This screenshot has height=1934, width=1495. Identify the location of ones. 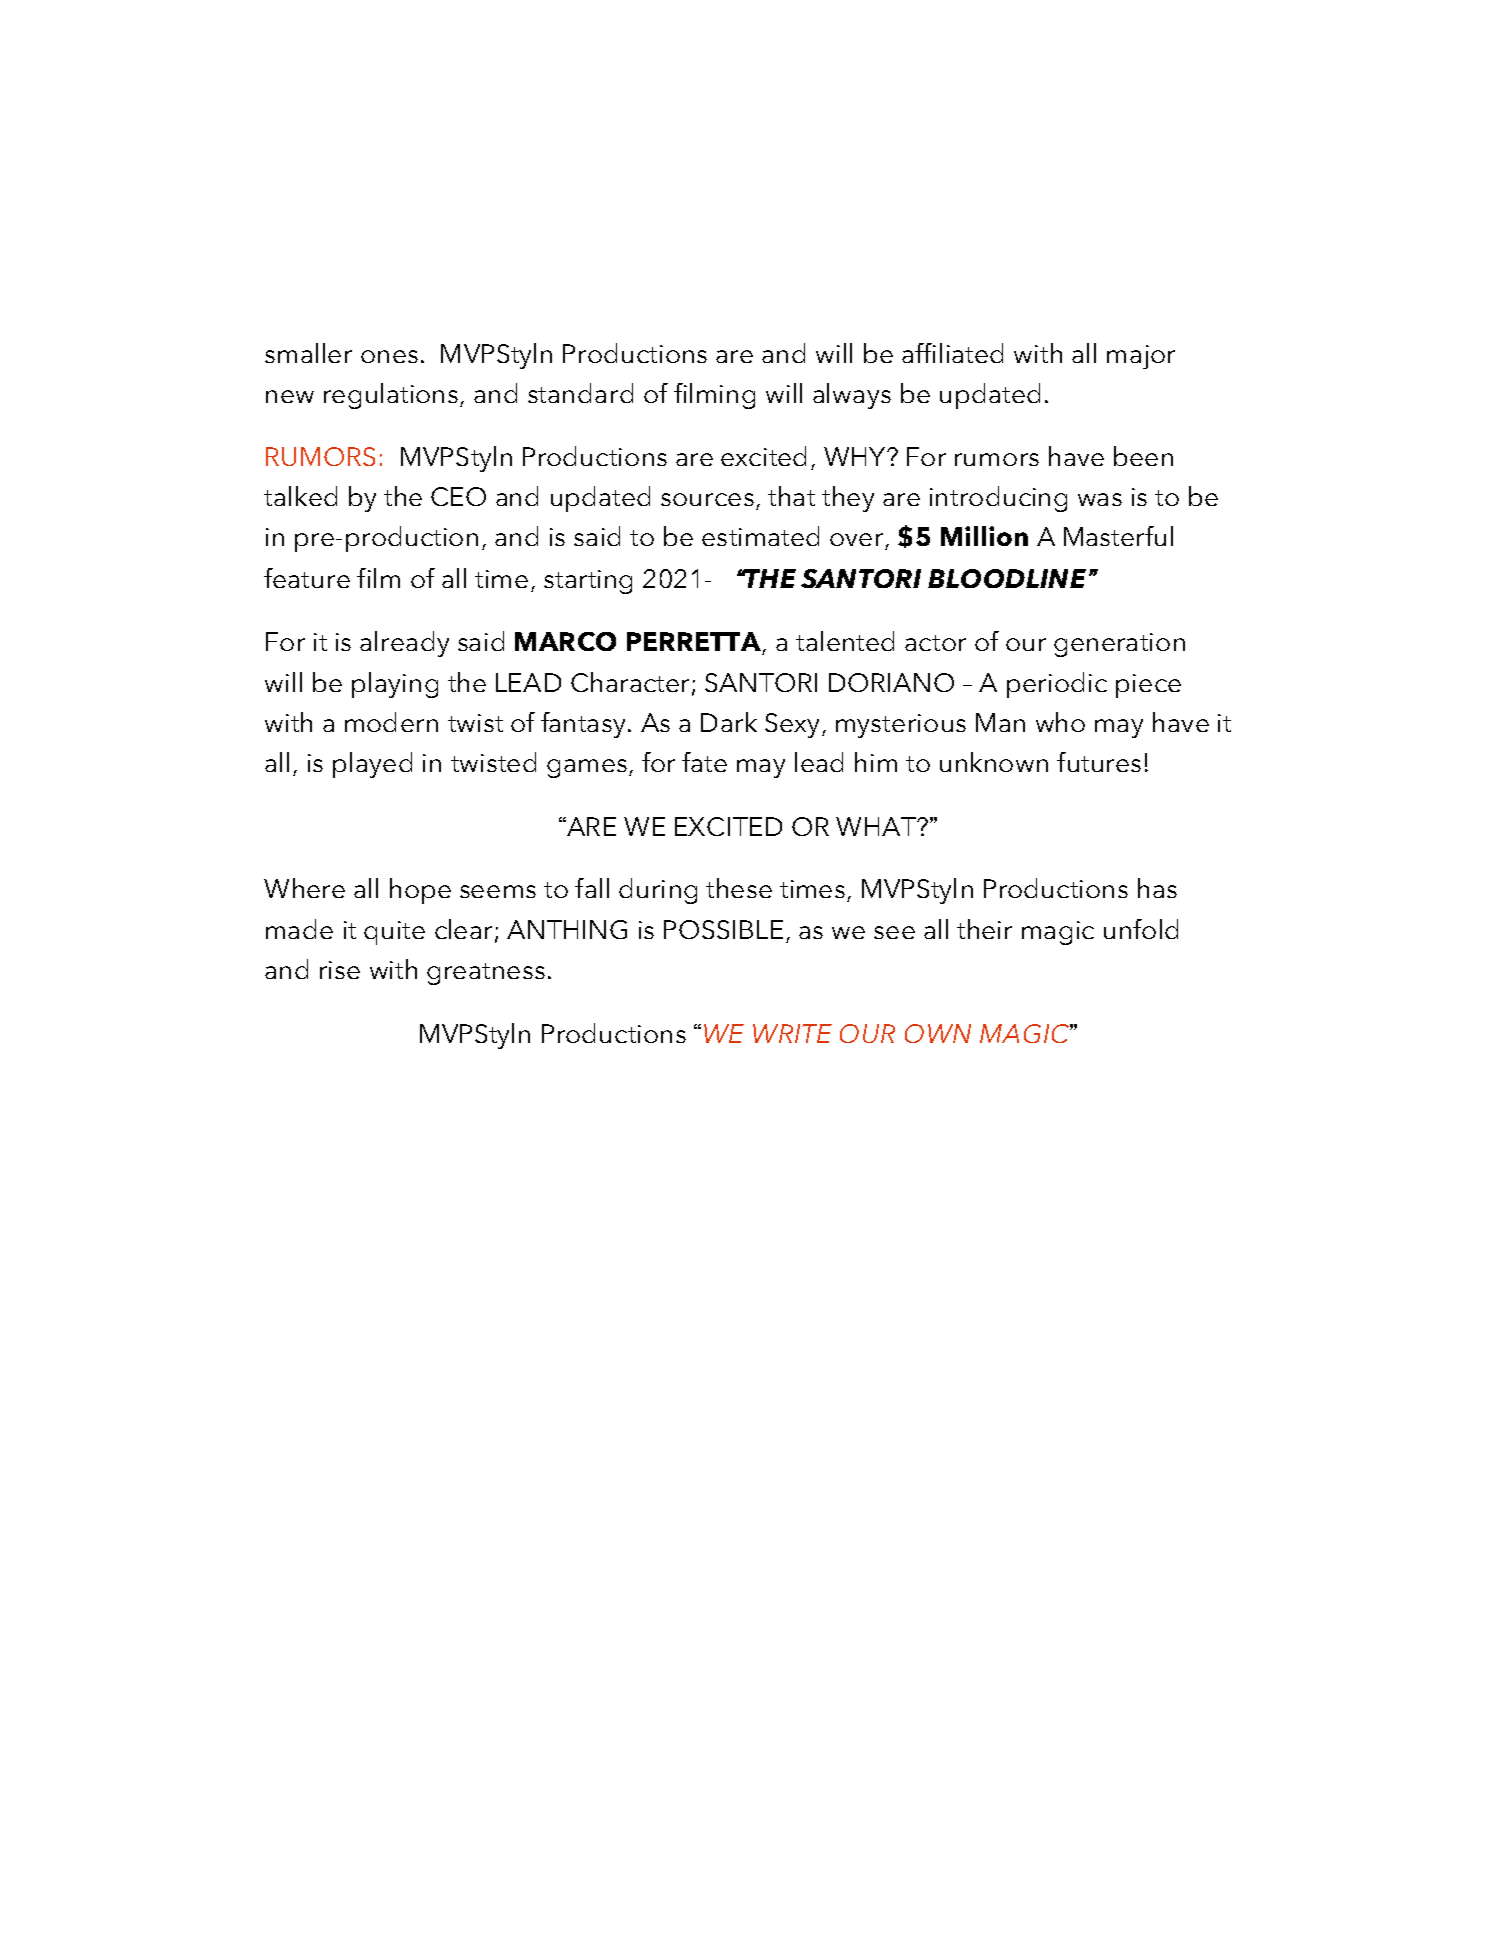
(389, 356).
